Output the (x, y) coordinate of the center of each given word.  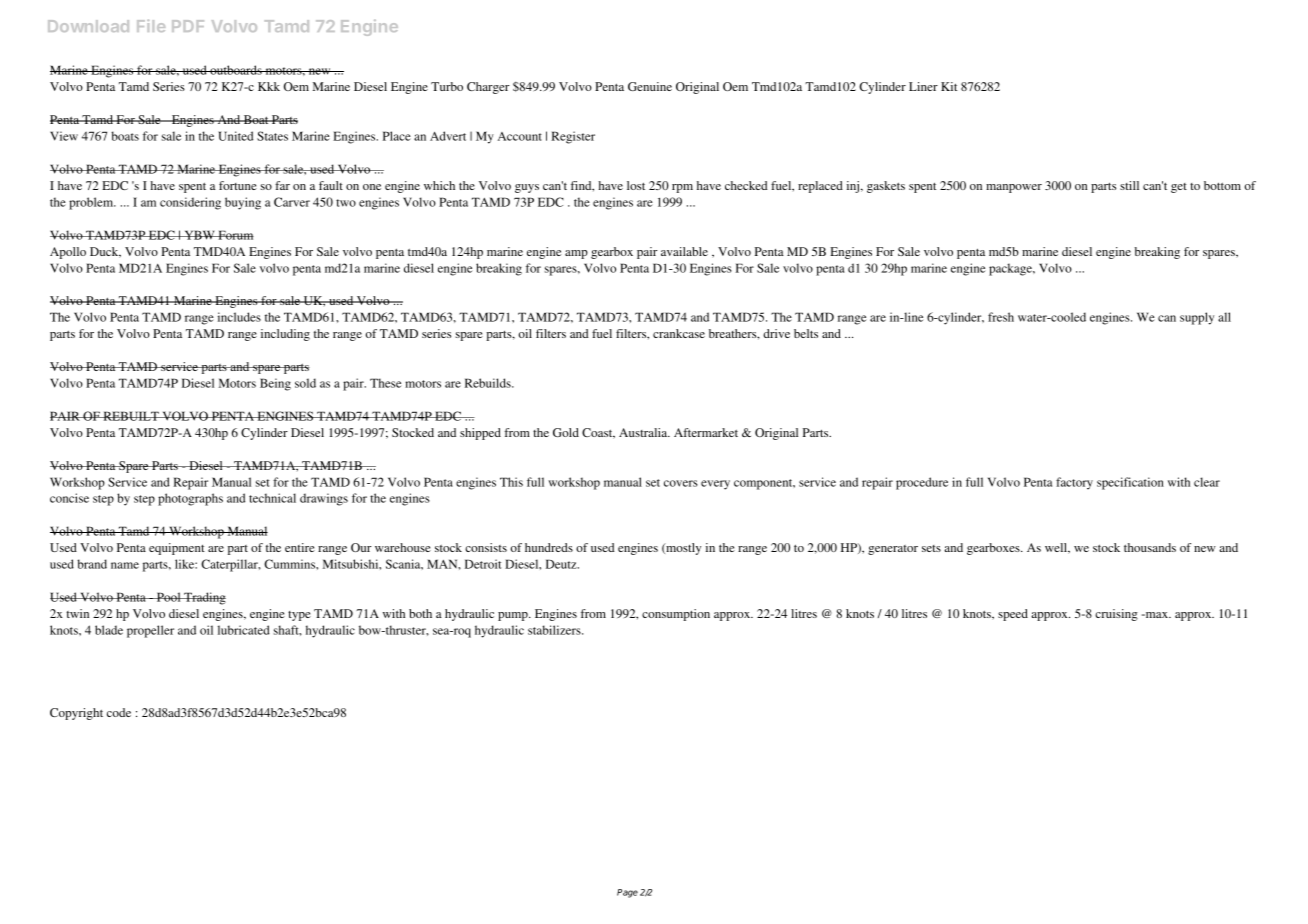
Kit (949, 86)
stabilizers (555, 630)
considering (190, 203)
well (1057, 548)
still (1129, 185)
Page (627, 893)
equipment (177, 549)
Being (275, 384)
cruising (1116, 615)
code (119, 712)
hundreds (549, 547)
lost (636, 185)
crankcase (679, 333)
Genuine (650, 86)
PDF (188, 26)
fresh (1001, 317)
